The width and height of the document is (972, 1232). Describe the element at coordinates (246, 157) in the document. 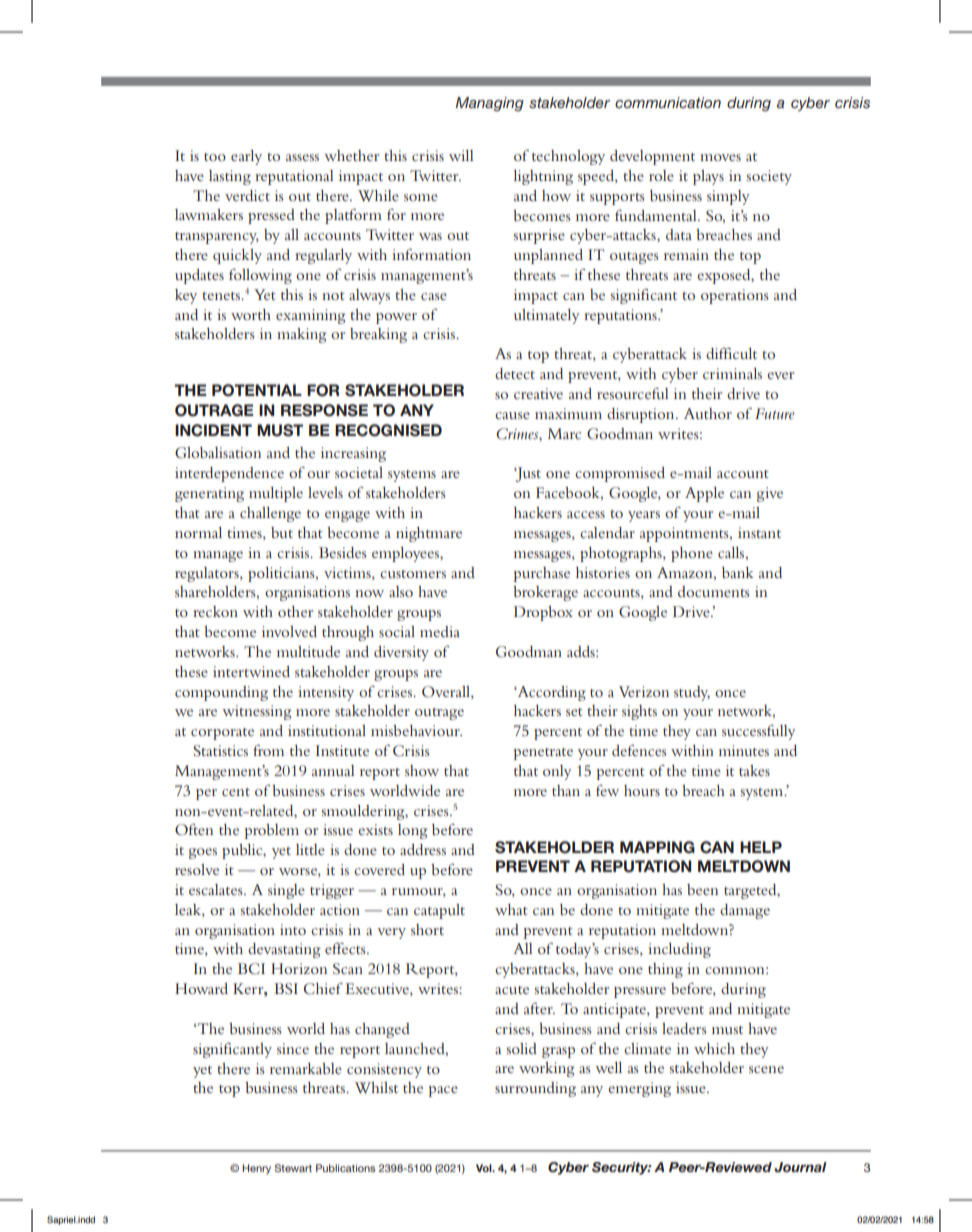

I see `early` at that location.
